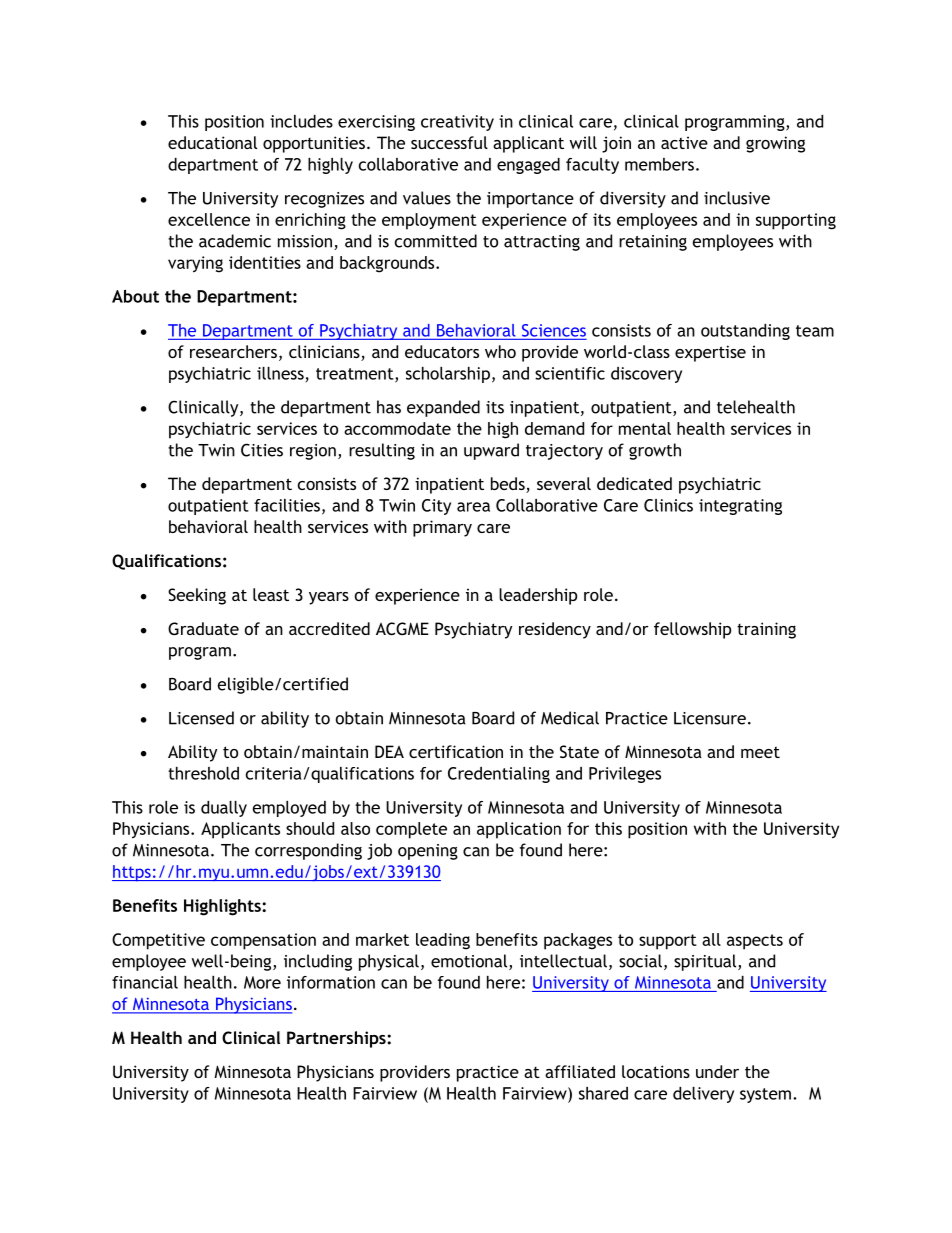 The height and width of the screenshot is (1233, 952). I want to click on scholarship, so click(448, 375).
